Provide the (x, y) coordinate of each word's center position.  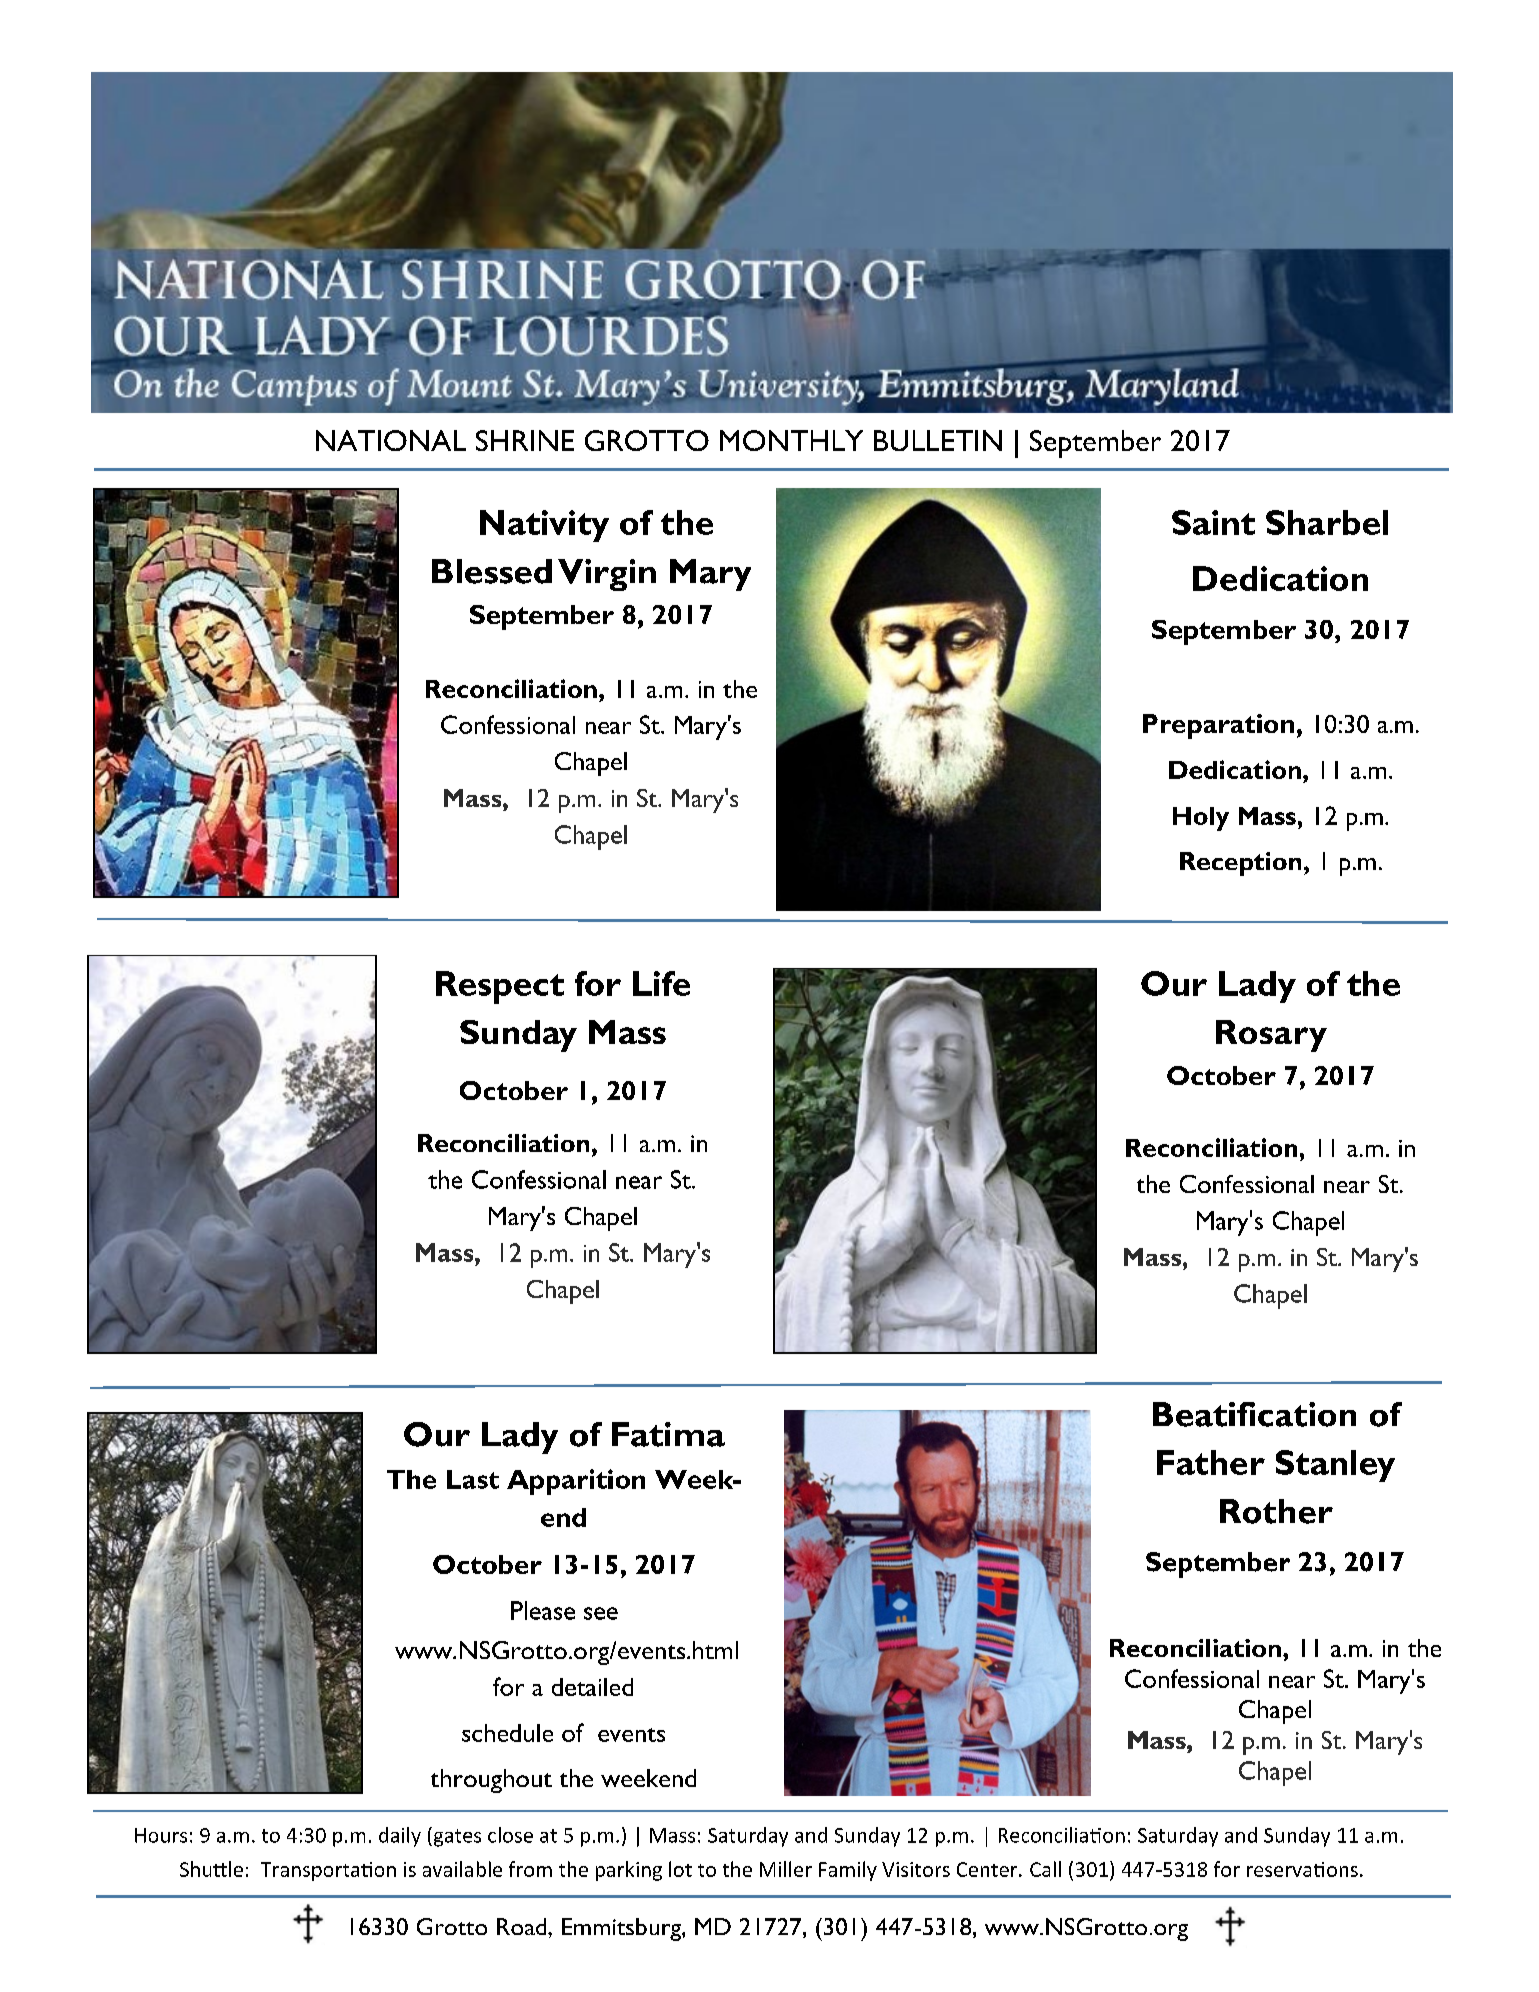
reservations (1302, 1869)
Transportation (328, 1871)
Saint (1213, 522)
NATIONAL (391, 440)
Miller (786, 1869)
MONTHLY (791, 440)
